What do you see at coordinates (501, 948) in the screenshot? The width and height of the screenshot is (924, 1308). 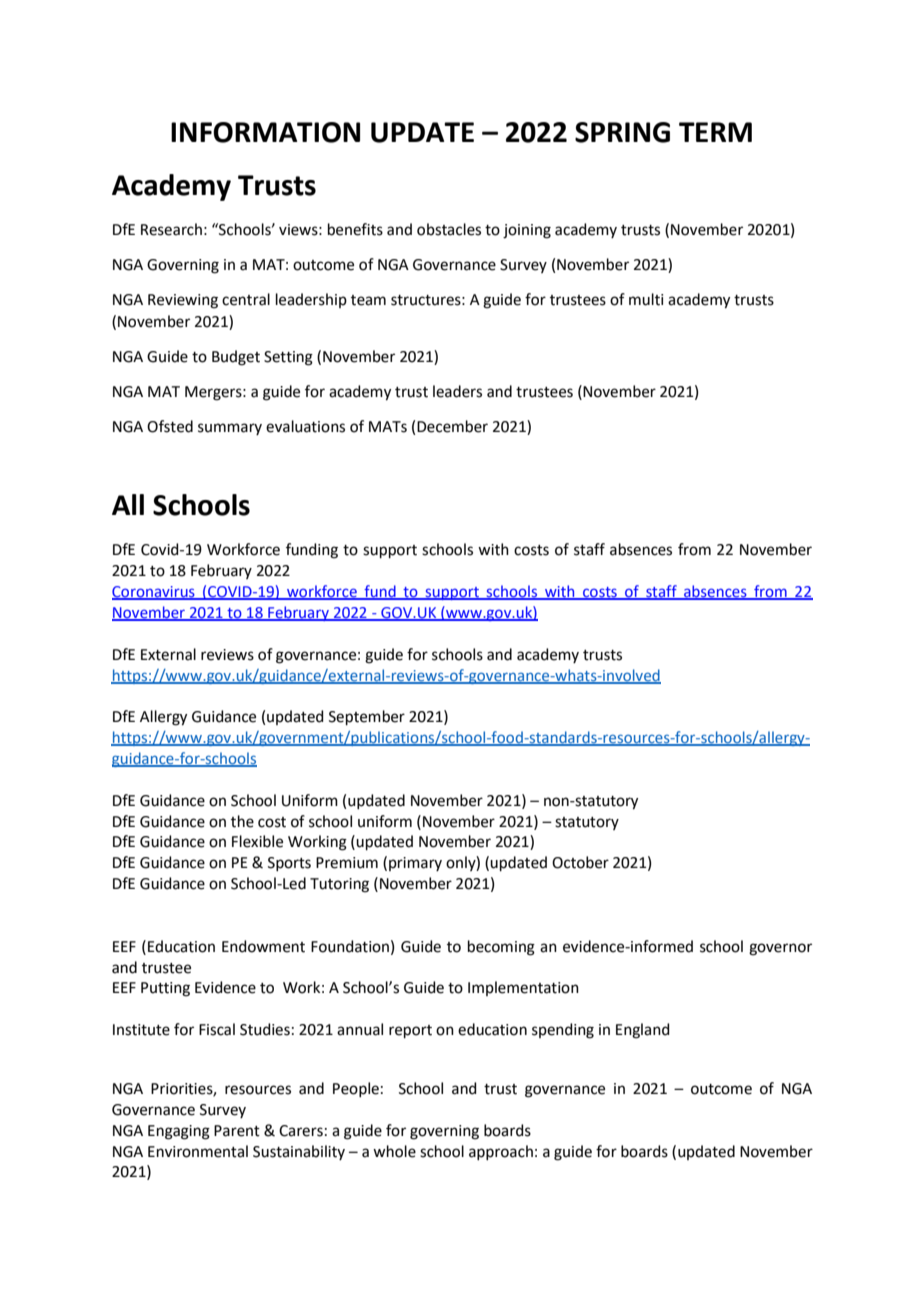 I see `becoming` at bounding box center [501, 948].
